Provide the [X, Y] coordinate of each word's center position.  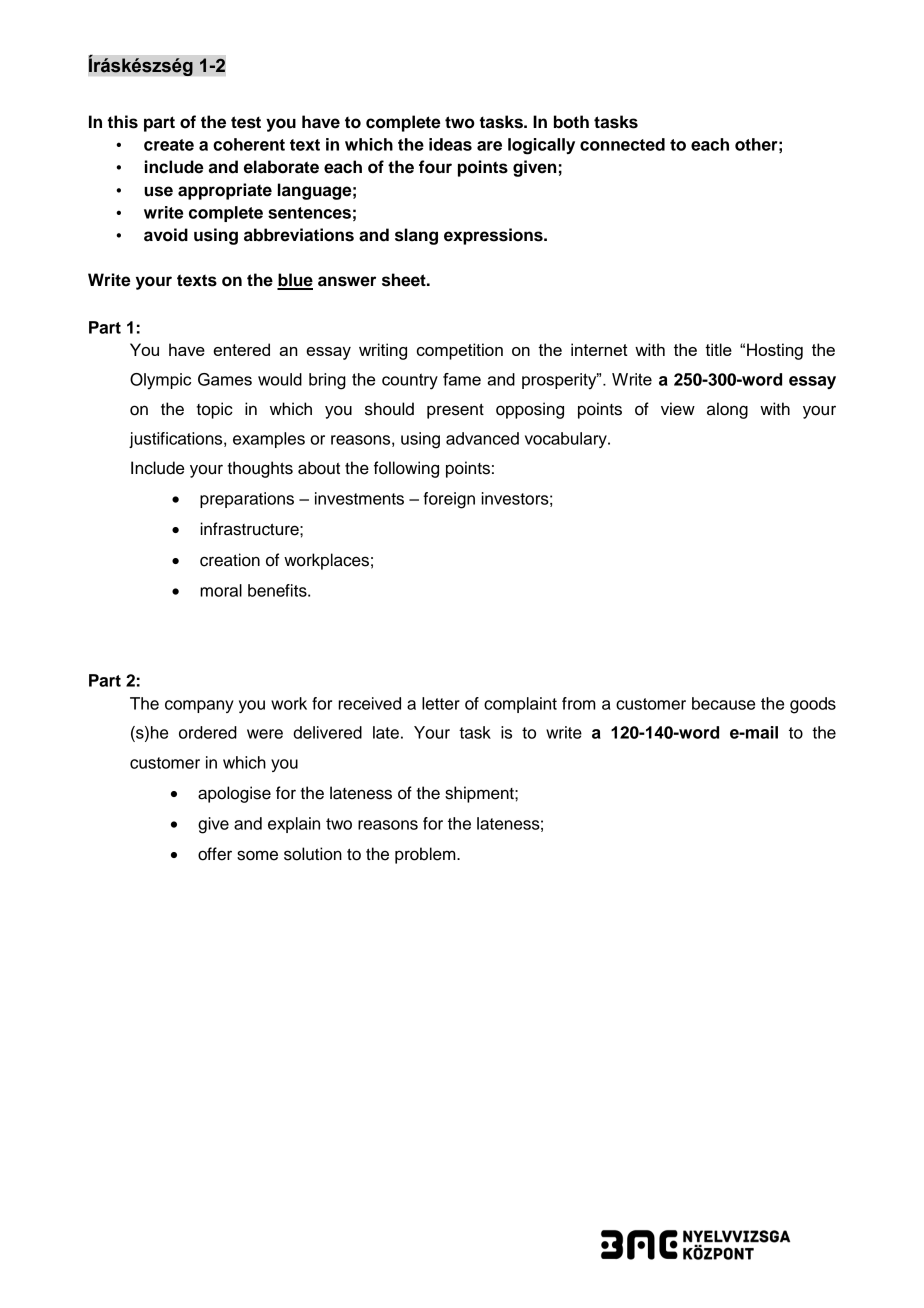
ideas [450, 144]
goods [813, 705]
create [169, 145]
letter [441, 703]
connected [622, 144]
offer [215, 854]
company [199, 706]
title [718, 349]
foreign [449, 500]
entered [241, 349]
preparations [247, 500]
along [727, 410]
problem [426, 855]
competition [460, 351]
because [723, 703]
